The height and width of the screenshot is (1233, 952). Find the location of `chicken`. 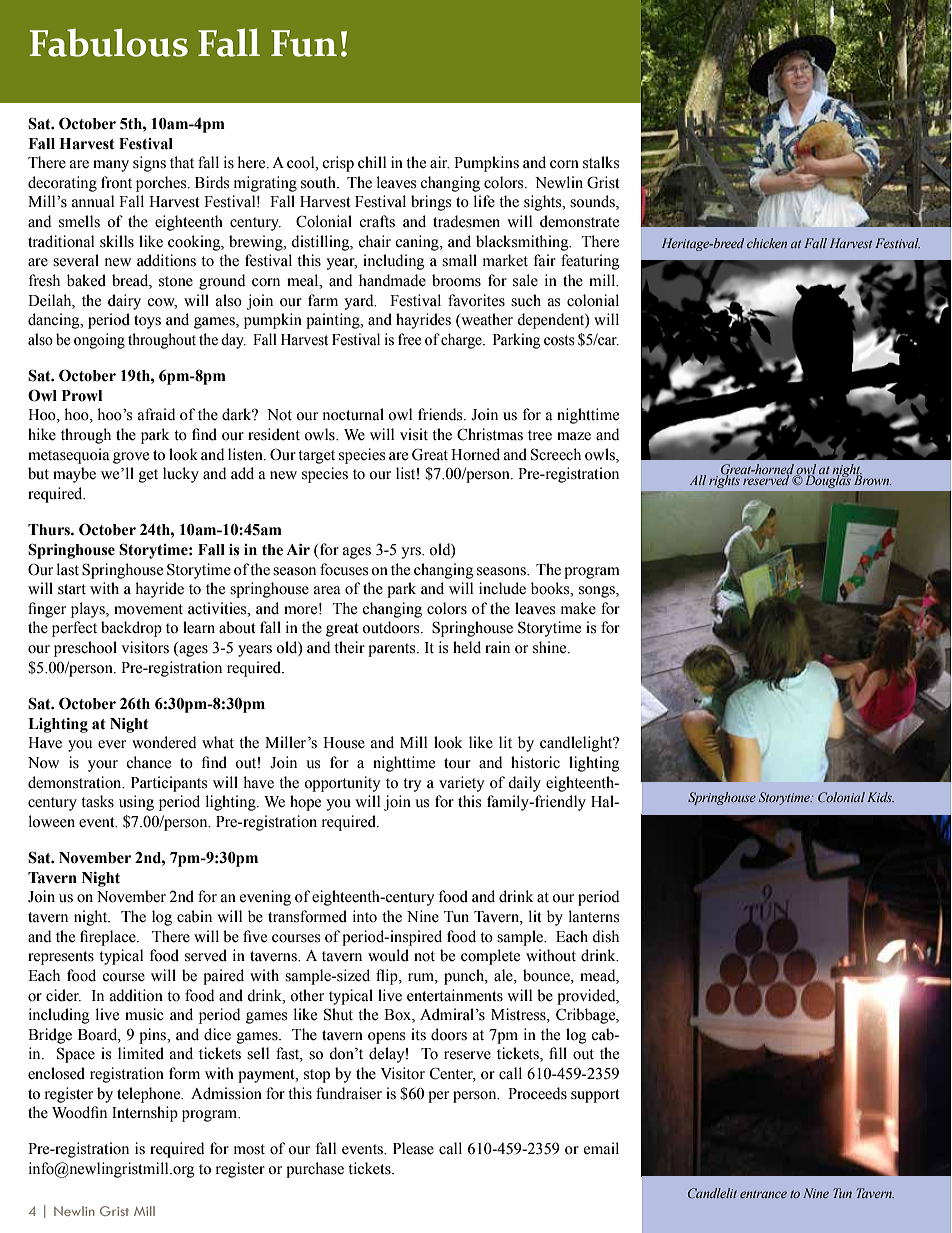

chicken is located at coordinates (767, 243).
